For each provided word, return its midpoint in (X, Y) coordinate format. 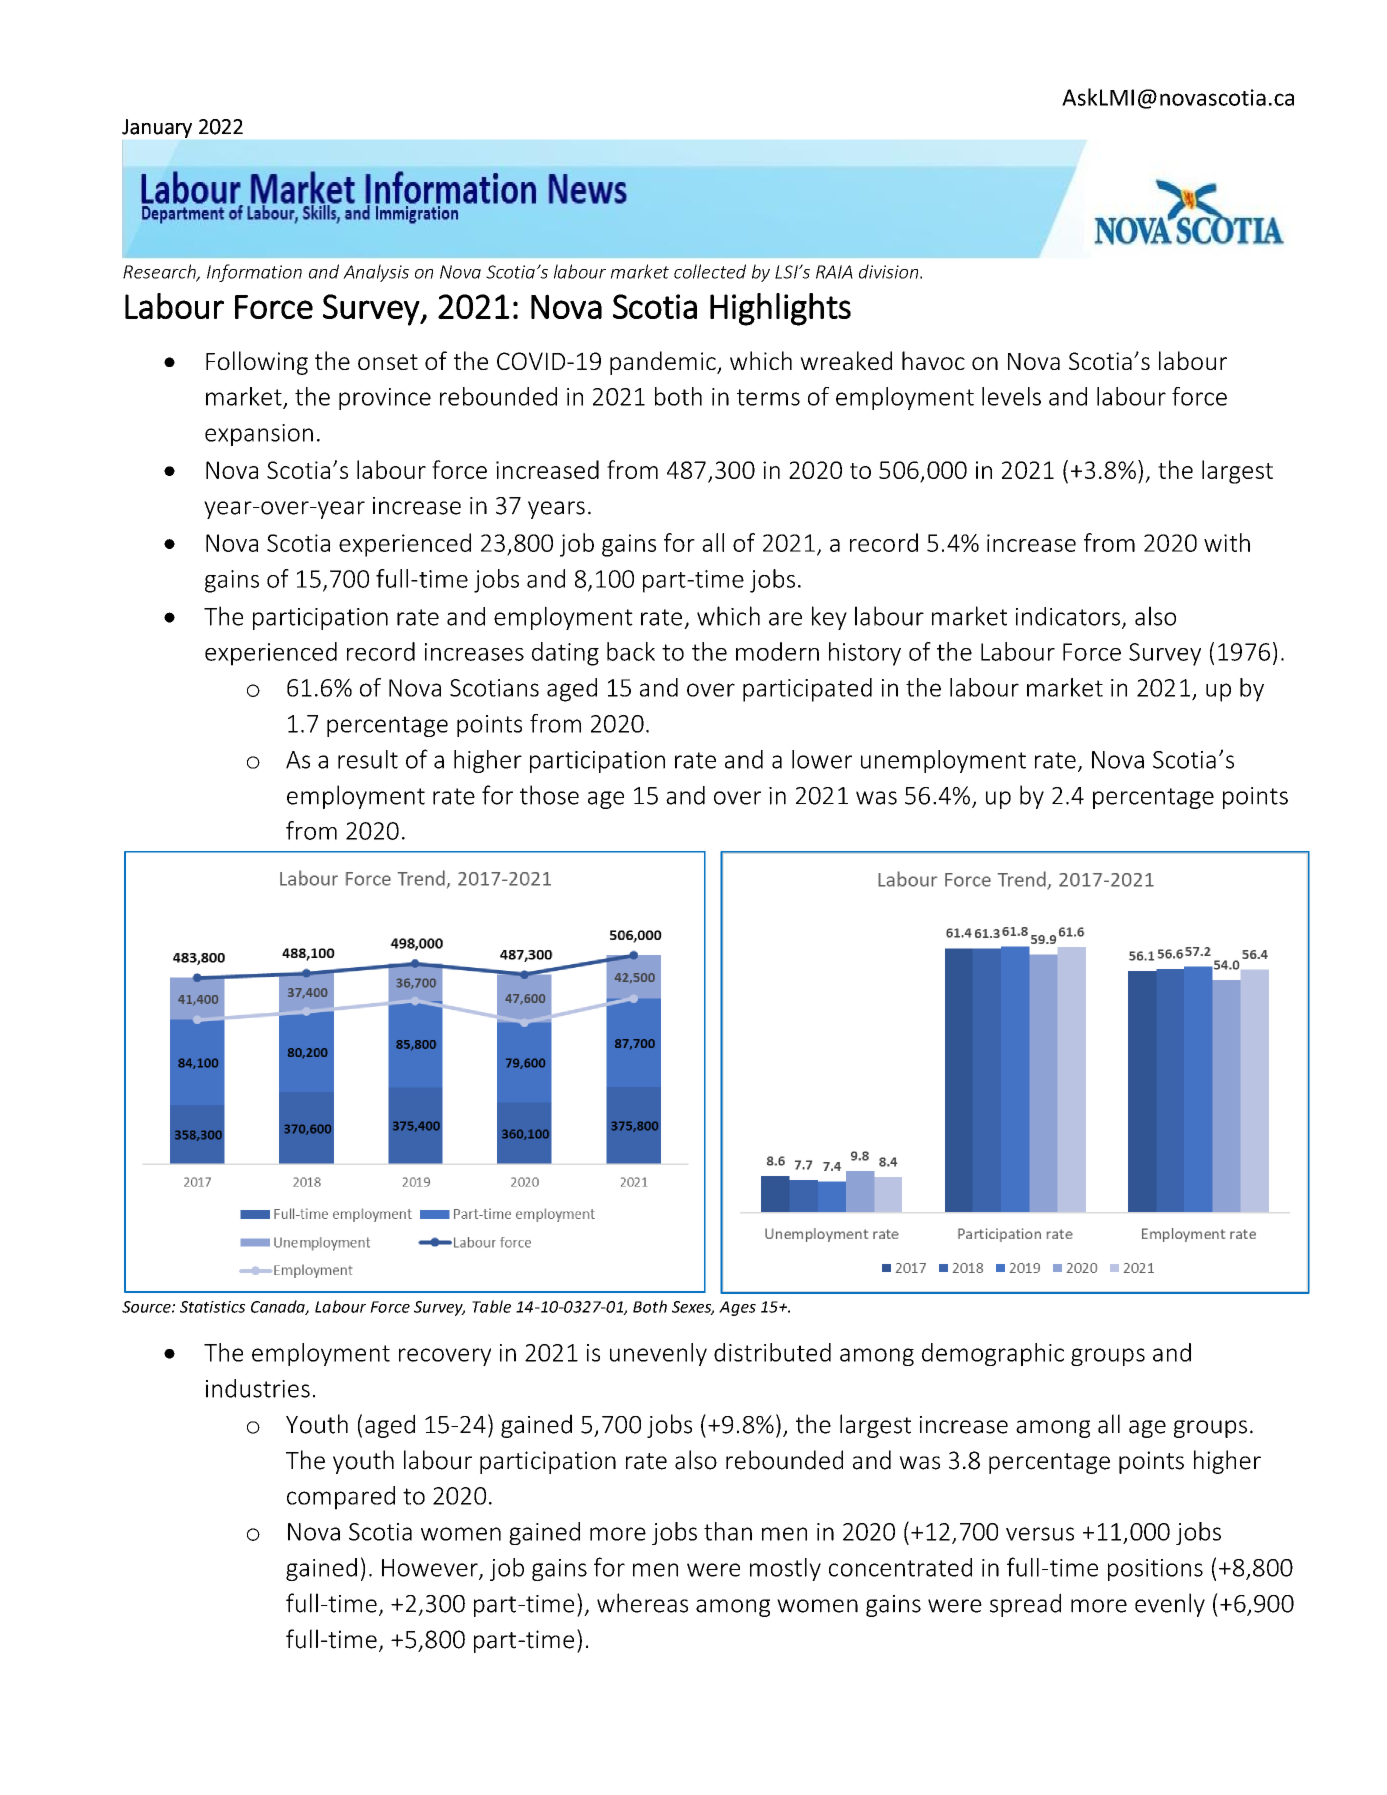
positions (1155, 1570)
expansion (259, 435)
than (728, 1531)
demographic (993, 1354)
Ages (737, 1308)
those (549, 795)
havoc (933, 360)
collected (710, 271)
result (368, 759)
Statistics (212, 1307)
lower (822, 759)
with (1227, 542)
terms (768, 397)
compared (341, 1498)
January (157, 128)
